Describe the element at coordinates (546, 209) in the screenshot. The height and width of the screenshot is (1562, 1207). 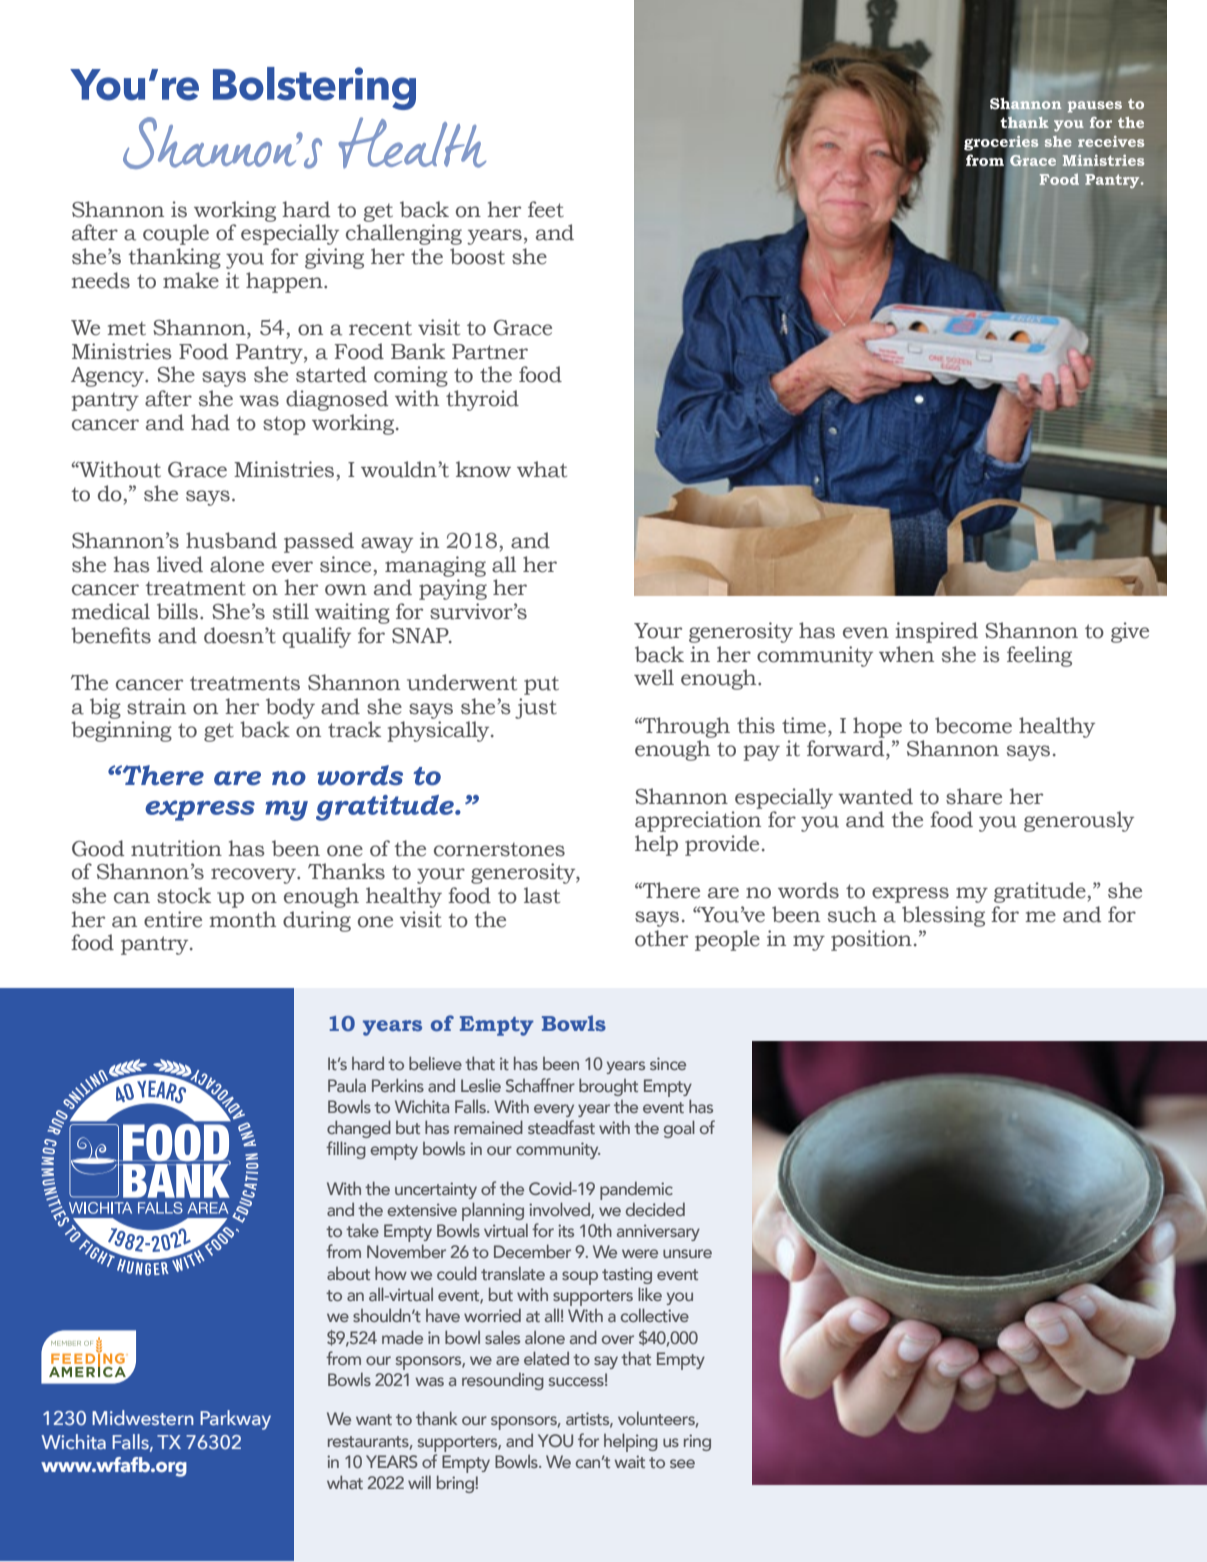
I see `feet` at that location.
